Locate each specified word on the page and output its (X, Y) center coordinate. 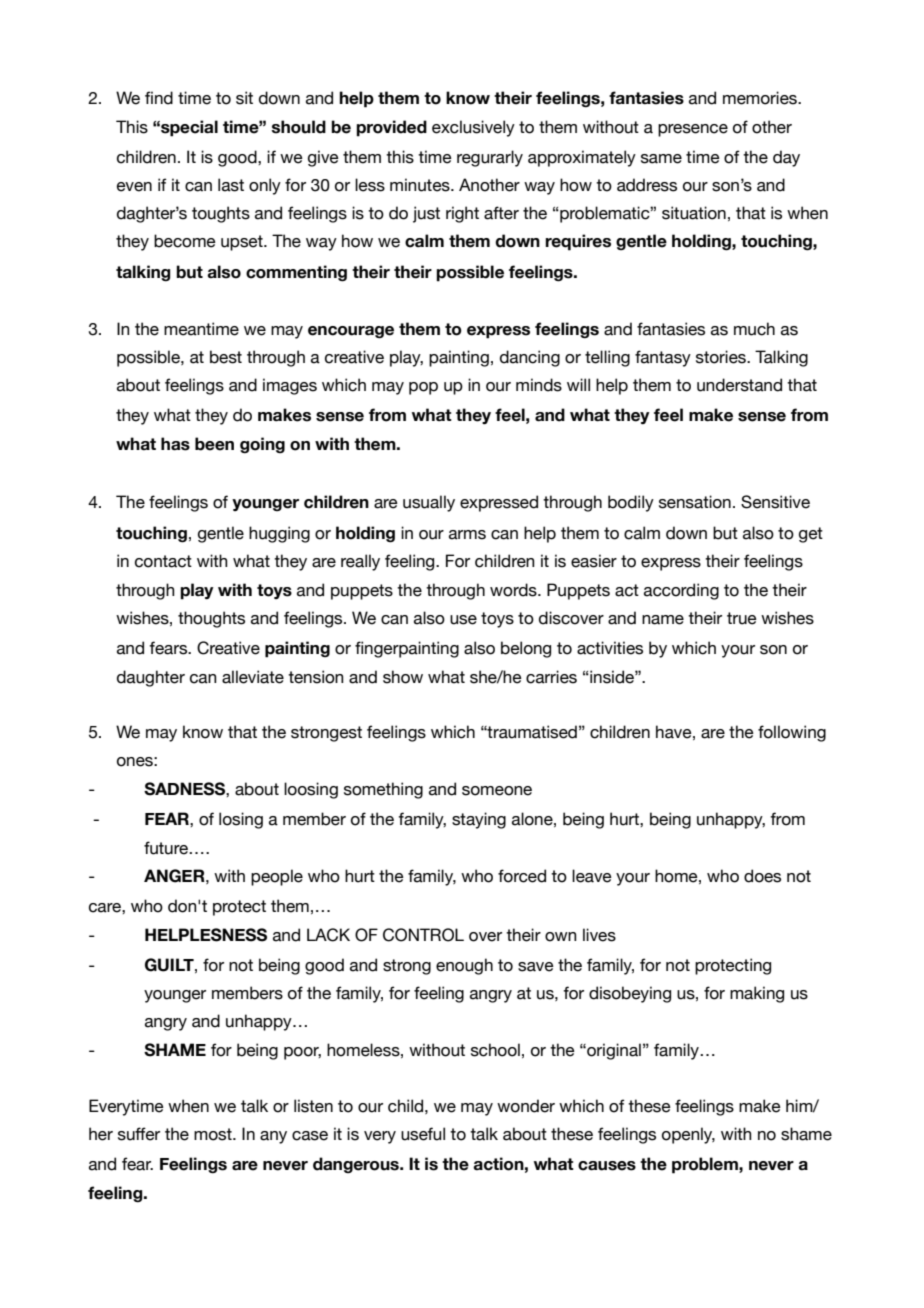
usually (429, 503)
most (214, 1134)
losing (241, 820)
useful (423, 1134)
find (159, 98)
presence (693, 130)
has (175, 444)
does (762, 876)
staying (479, 820)
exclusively (473, 128)
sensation (695, 502)
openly (688, 1135)
